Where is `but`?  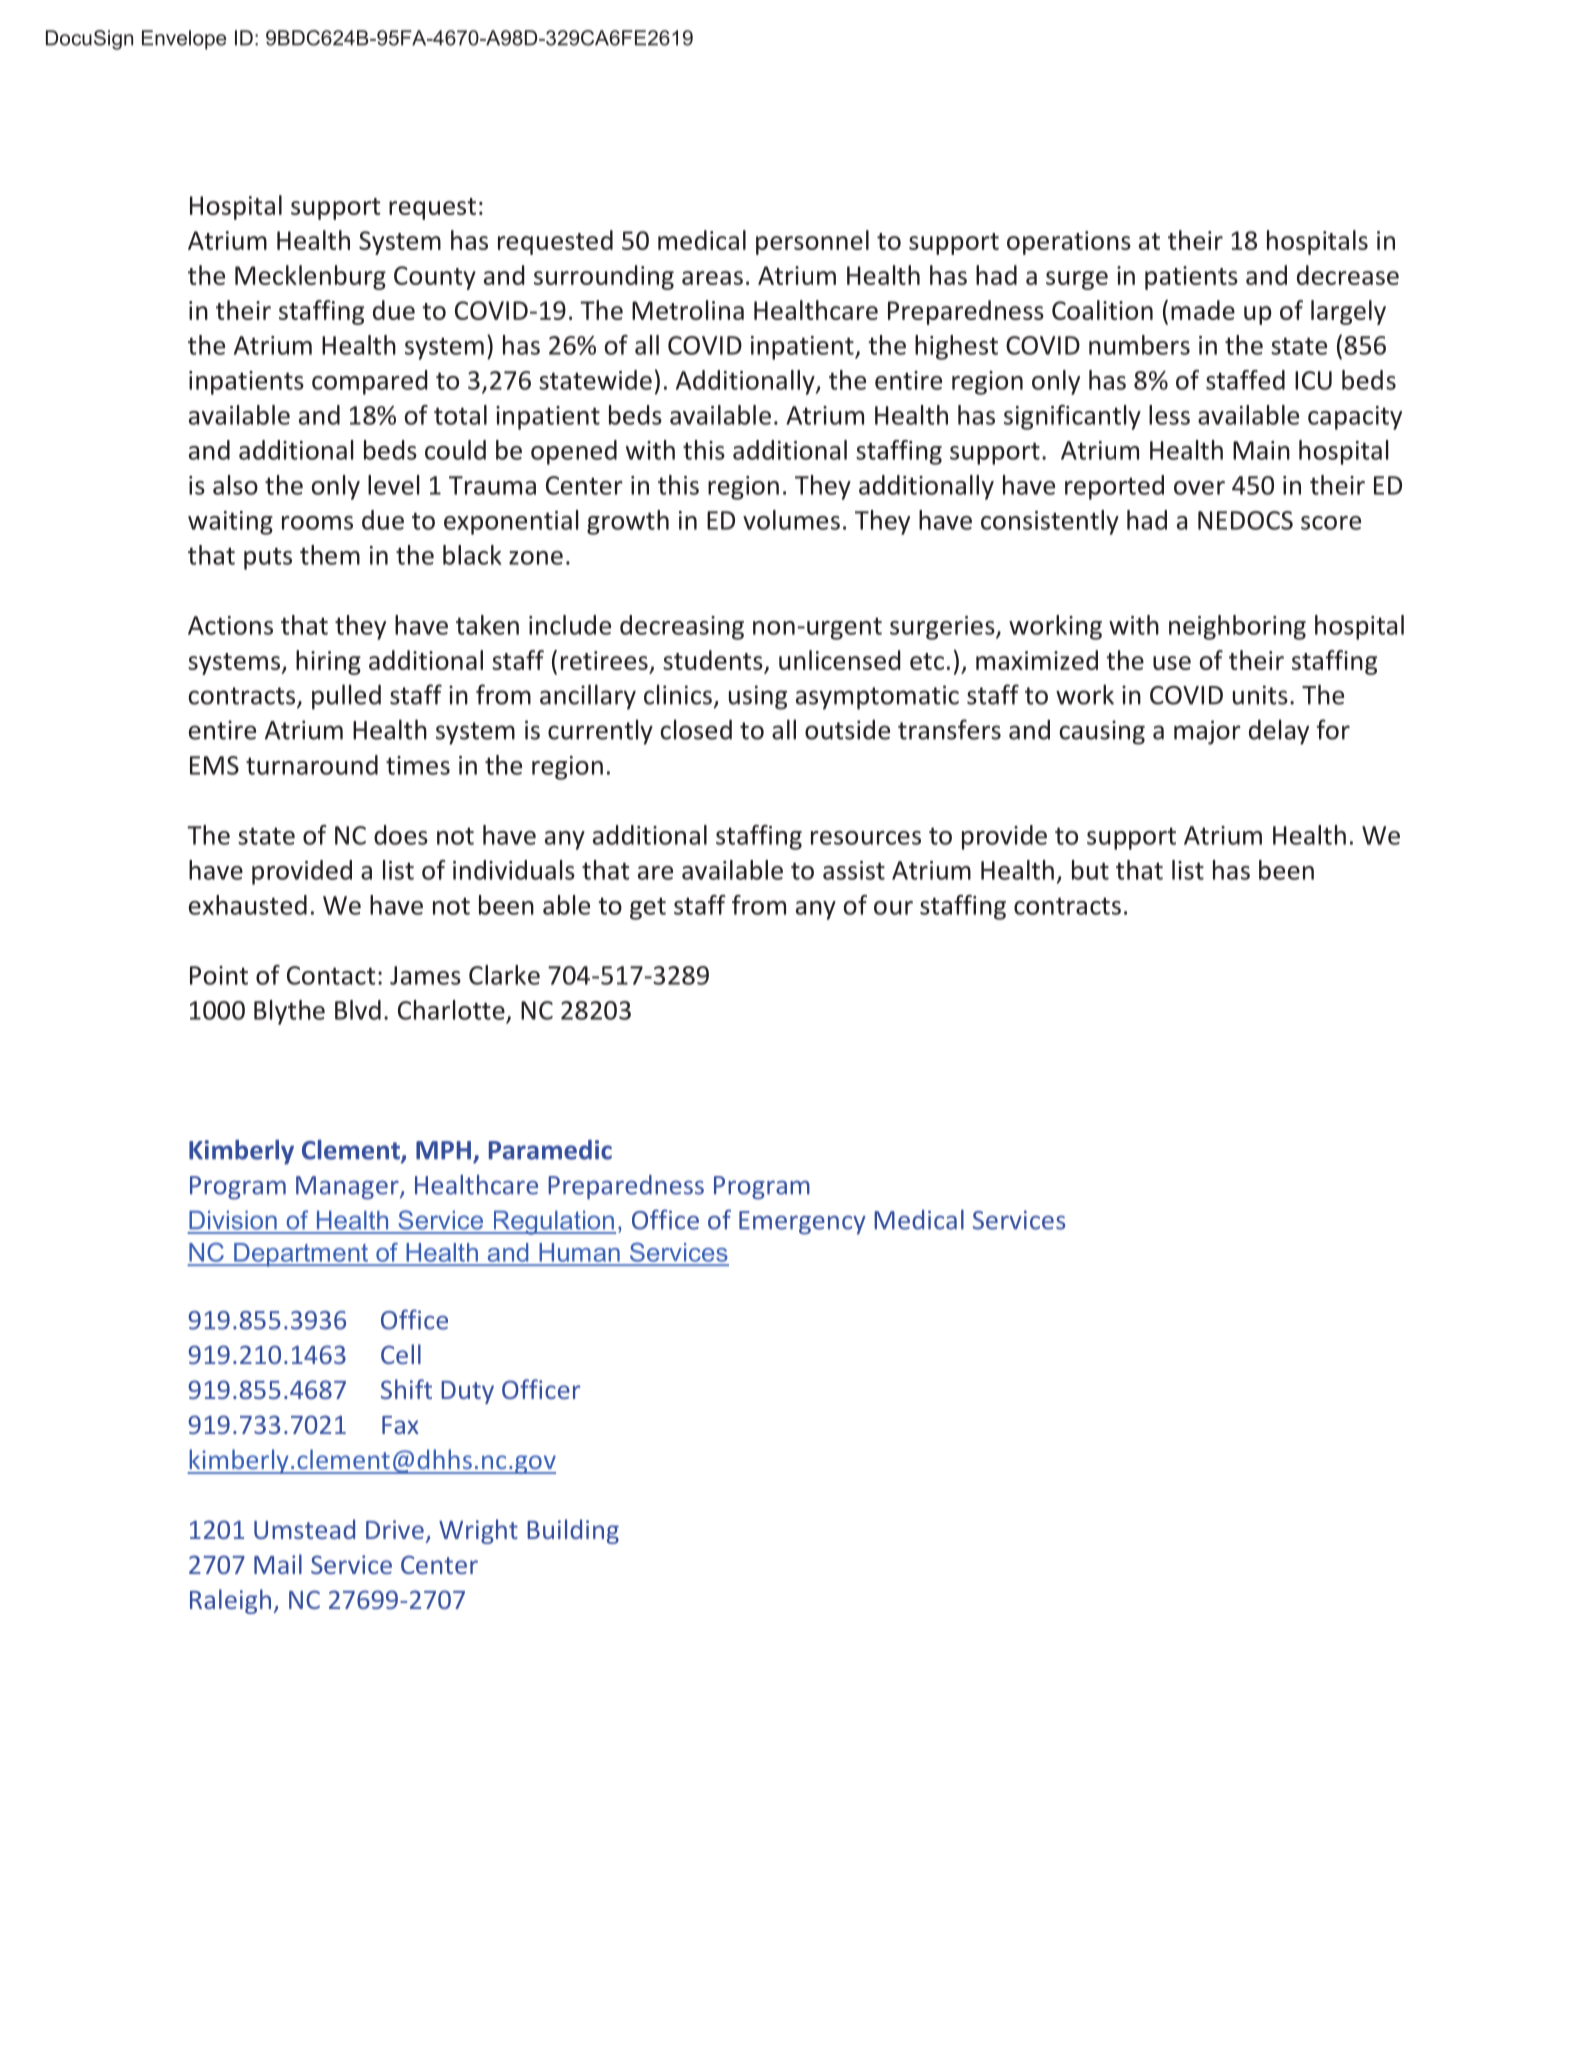 but is located at coordinates (1090, 870).
